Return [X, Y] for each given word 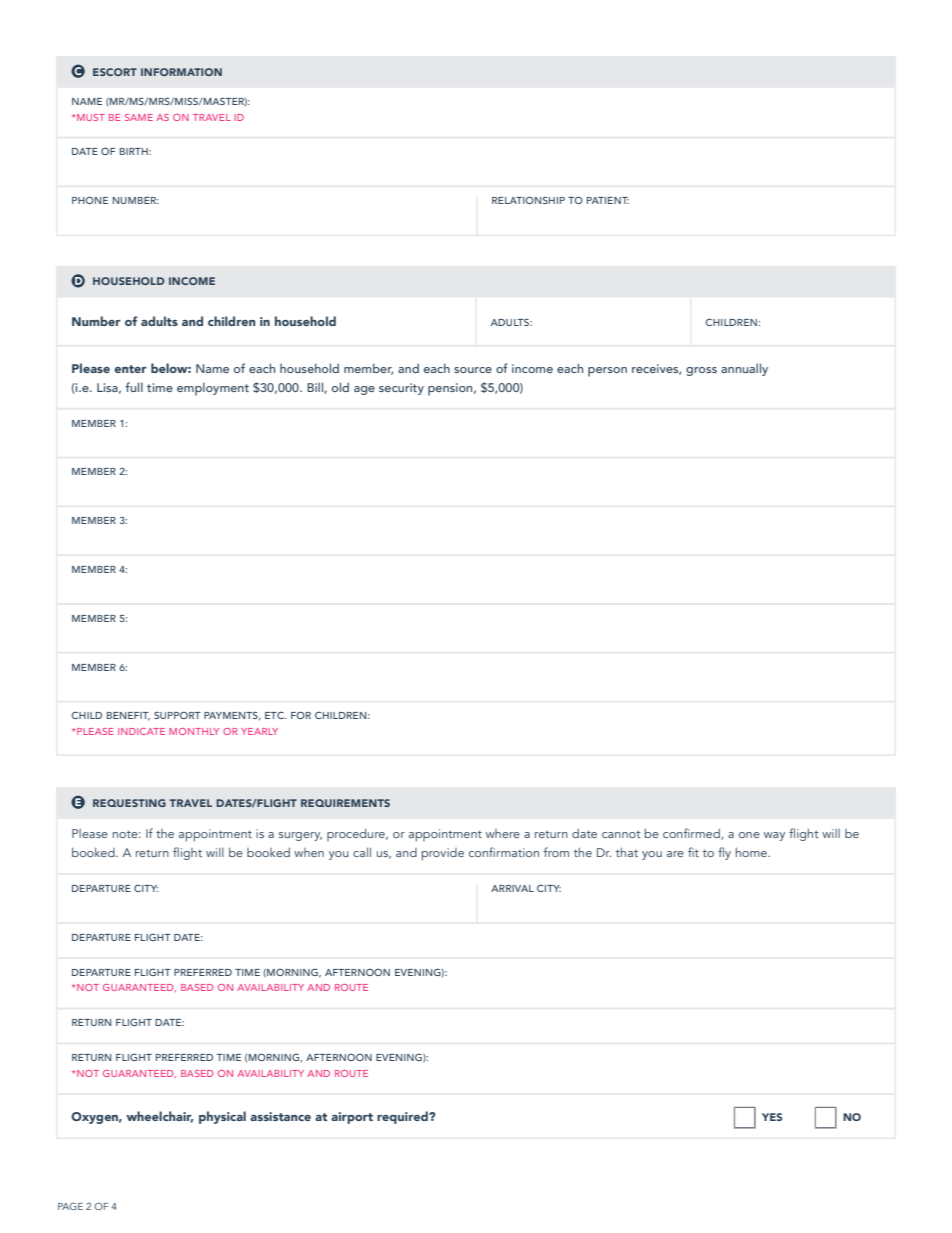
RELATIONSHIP [528, 200]
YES [772, 1117]
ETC [275, 715]
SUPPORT [177, 715]
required [403, 1117]
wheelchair [159, 1117]
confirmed [692, 834]
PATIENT [608, 200]
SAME [139, 117]
